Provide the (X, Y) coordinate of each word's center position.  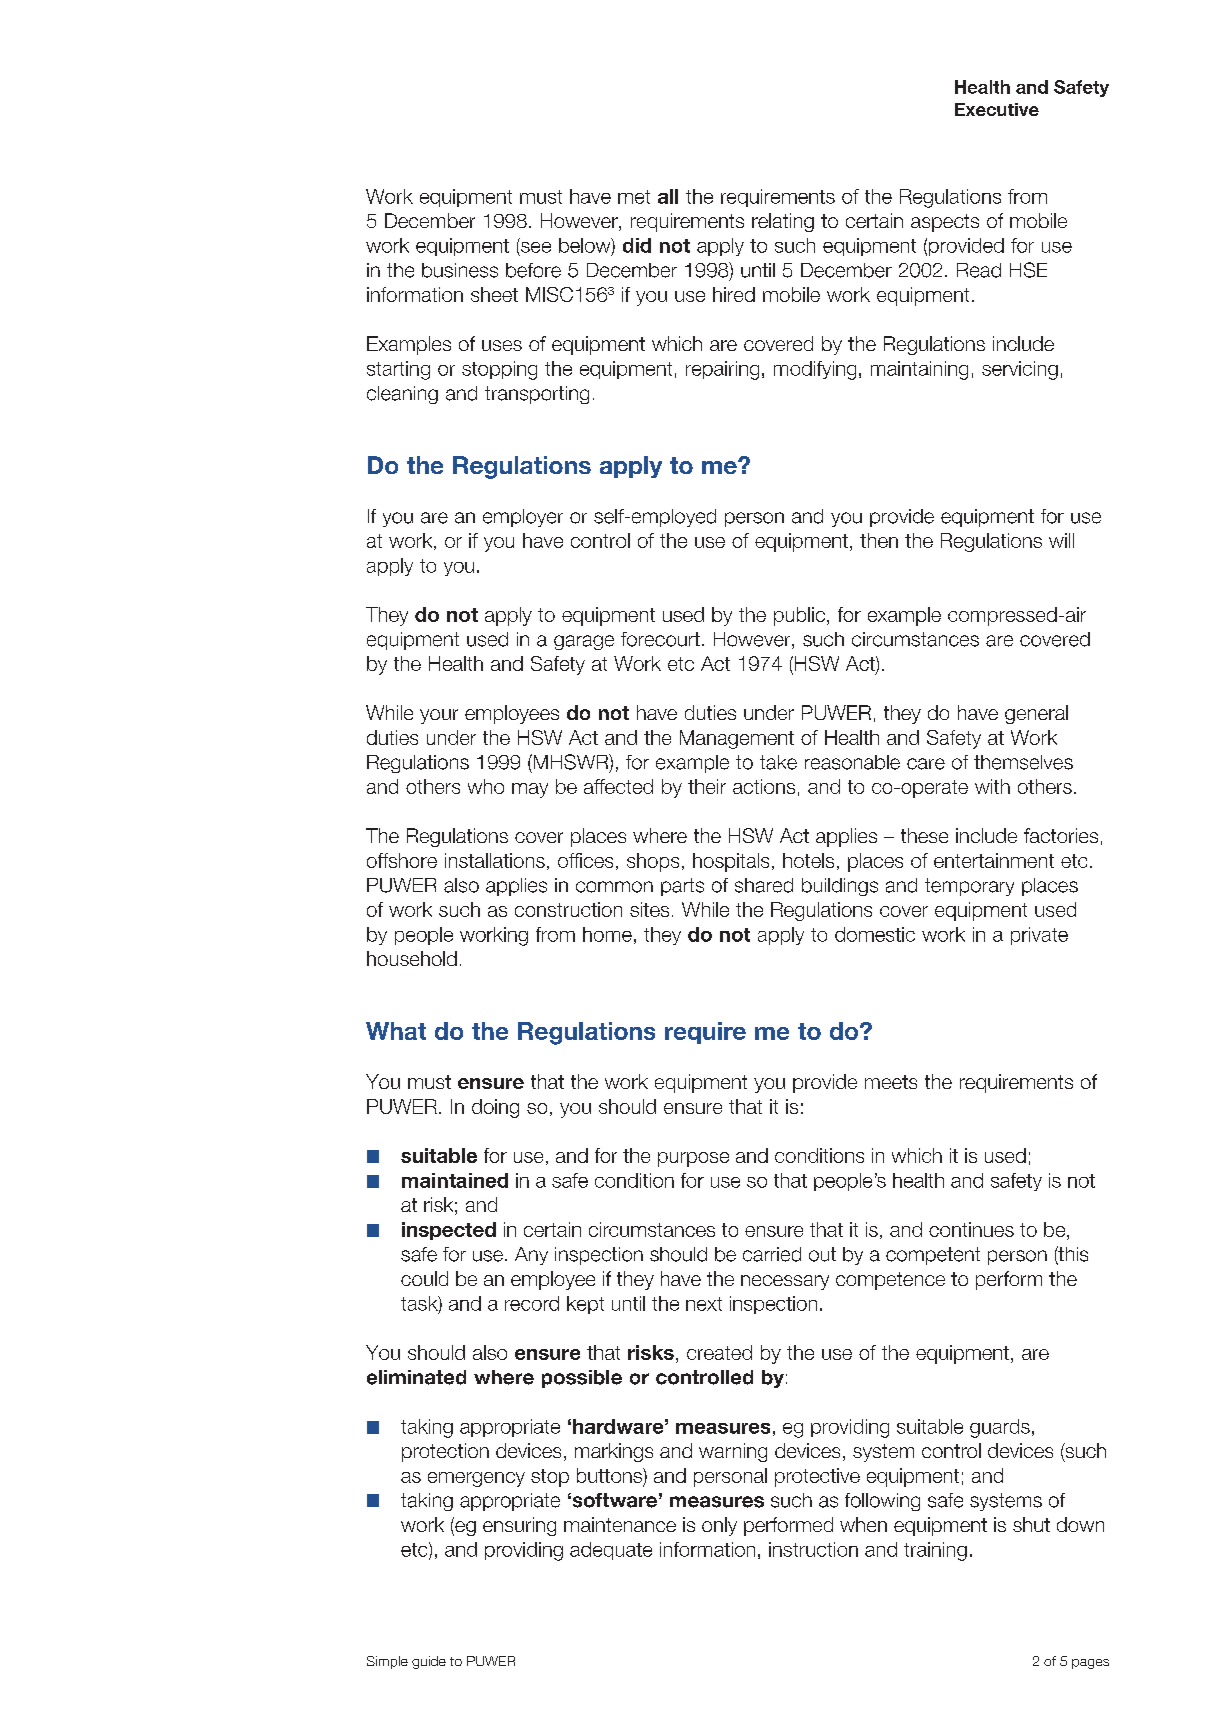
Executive (997, 109)
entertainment (994, 860)
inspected (449, 1231)
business (460, 270)
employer (523, 518)
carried (772, 1254)
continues (971, 1229)
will (1061, 540)
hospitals (731, 862)
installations (495, 860)
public (799, 616)
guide (429, 1662)
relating (783, 222)
